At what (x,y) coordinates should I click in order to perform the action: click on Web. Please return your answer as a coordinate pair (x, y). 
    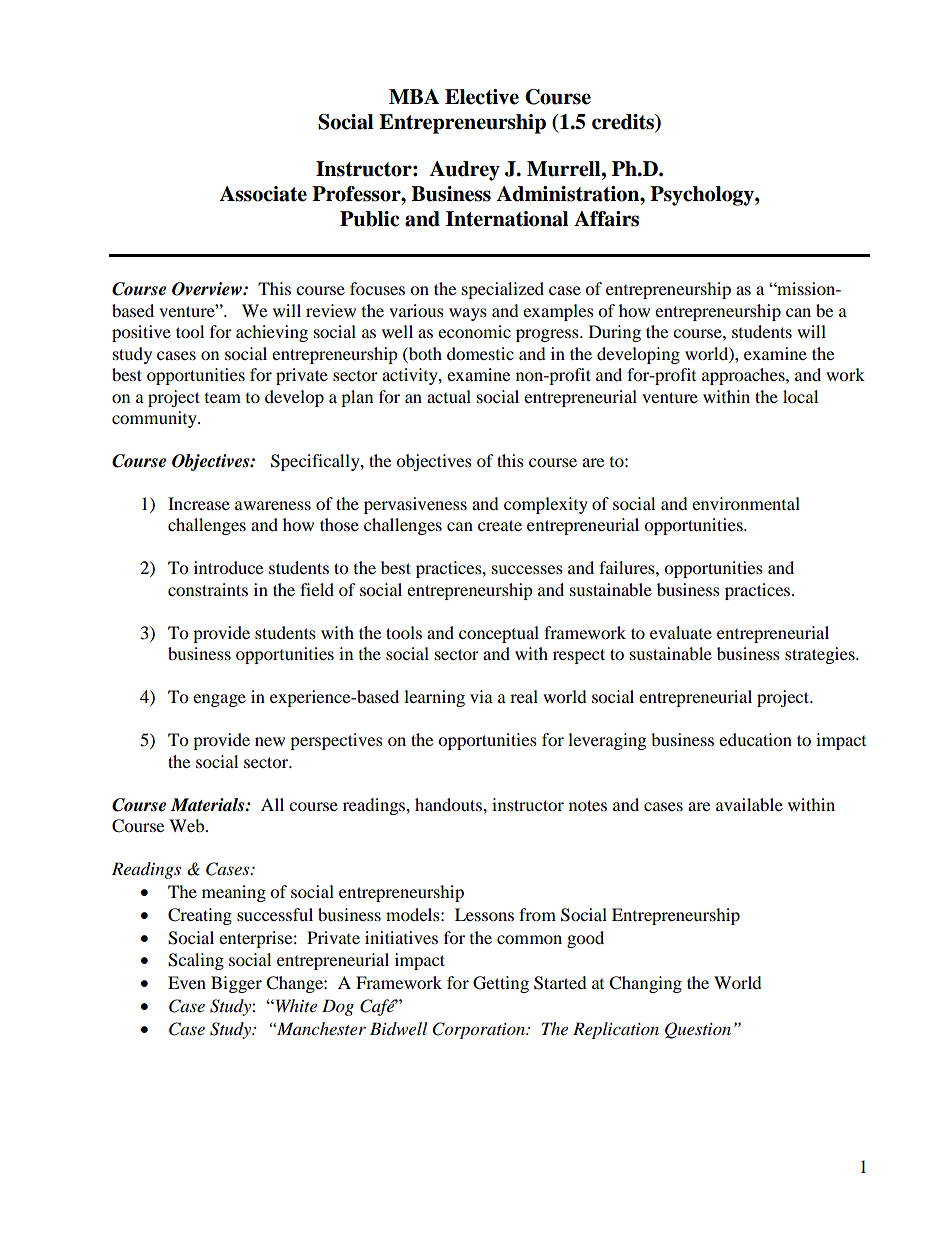
    Looking at the image, I should click on (188, 825).
